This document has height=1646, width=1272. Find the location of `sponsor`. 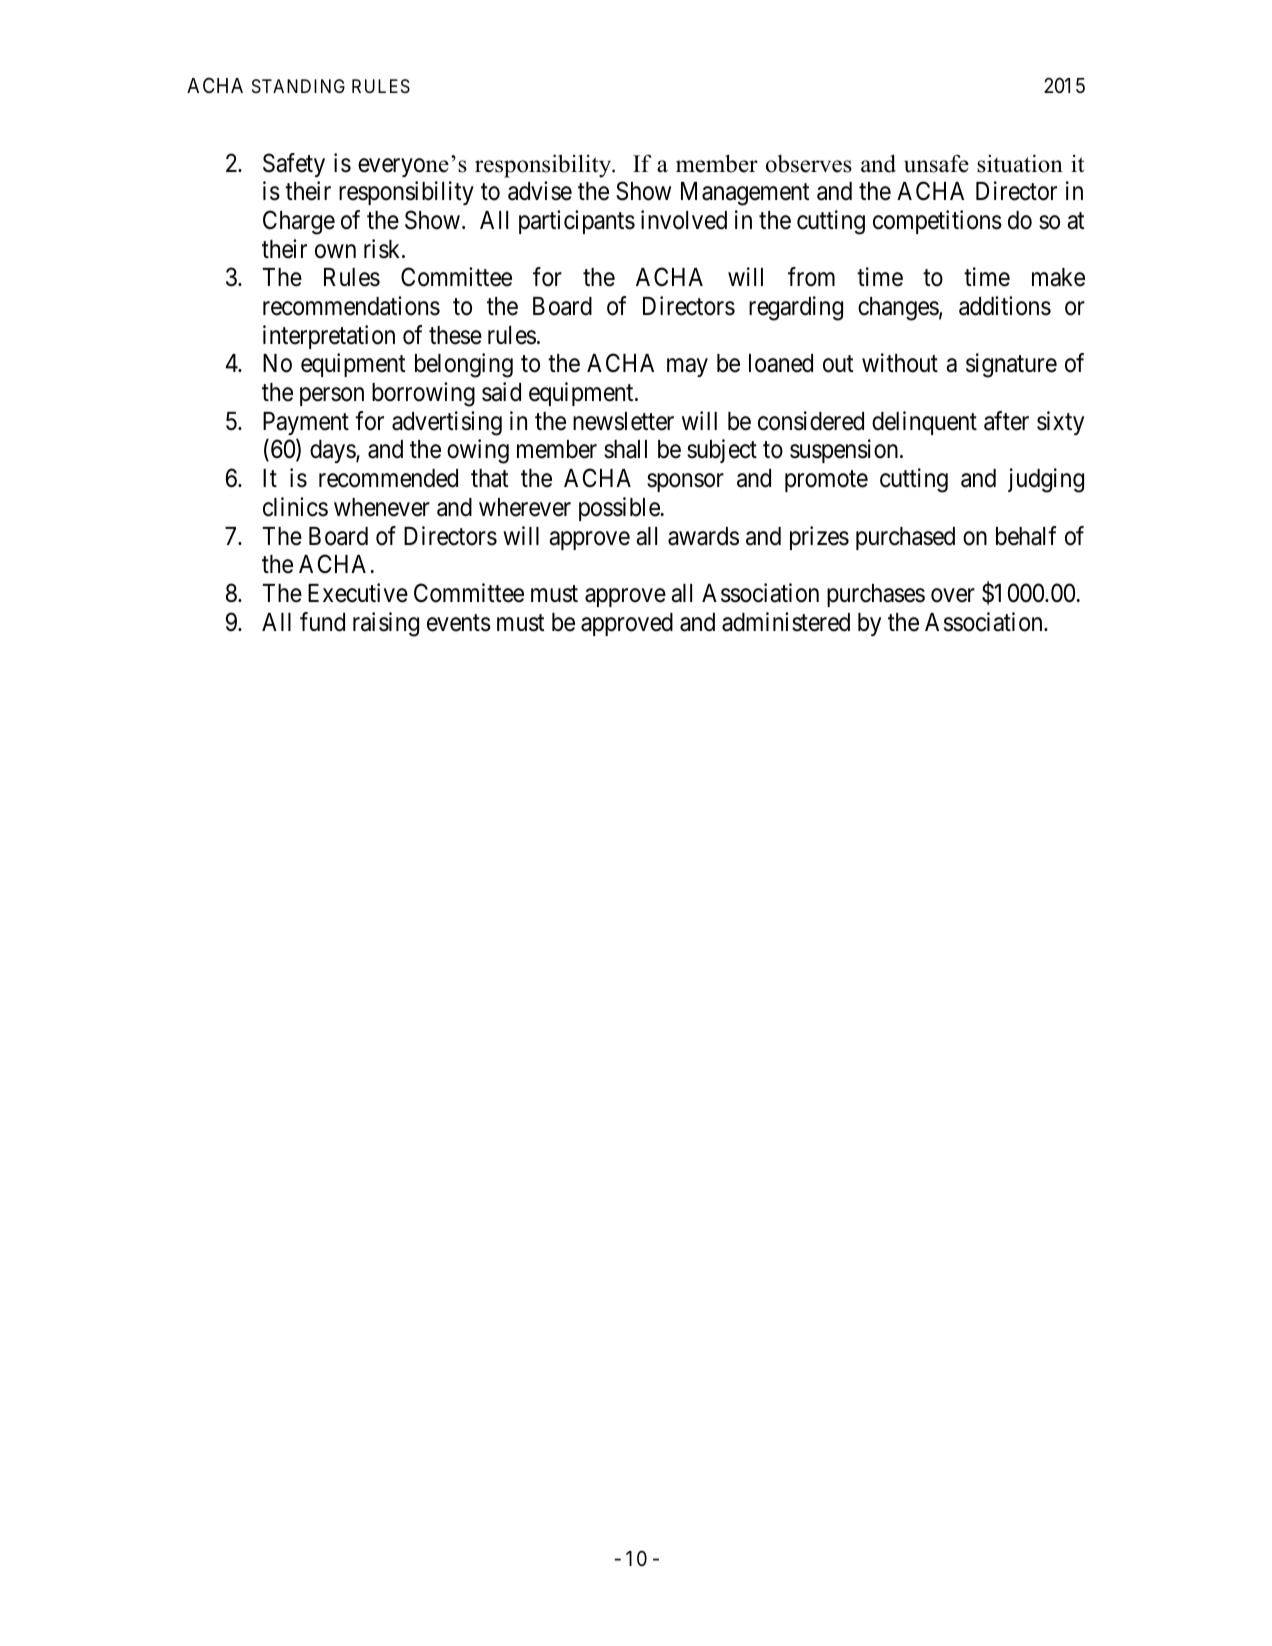

sponsor is located at coordinates (685, 483).
